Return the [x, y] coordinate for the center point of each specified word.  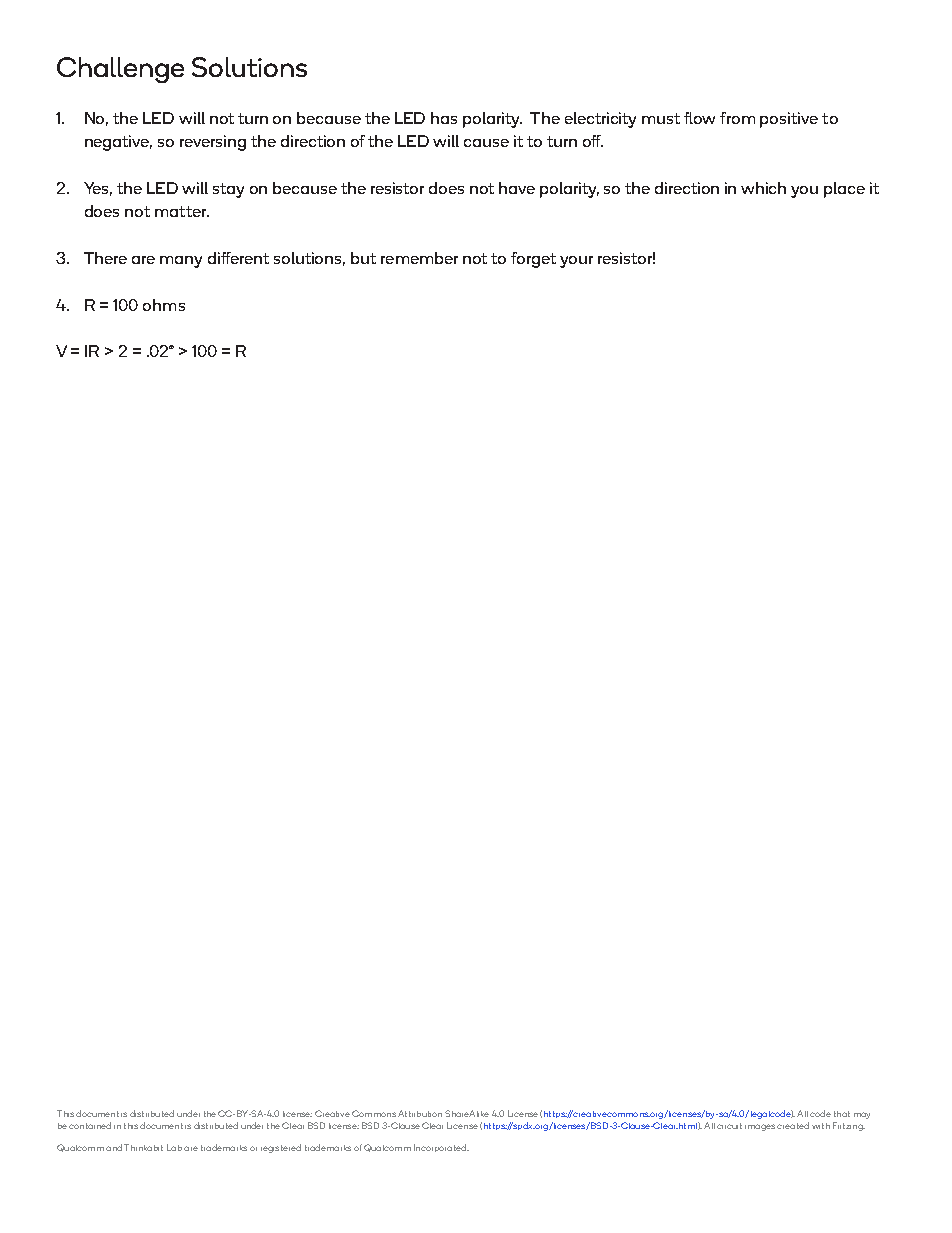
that [842, 1114]
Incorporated [441, 1148]
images [760, 1127]
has [444, 118]
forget [533, 260]
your [576, 262]
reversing [213, 143]
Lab [174, 1147]
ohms [164, 305]
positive [789, 120]
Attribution [420, 1113]
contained [90, 1125]
